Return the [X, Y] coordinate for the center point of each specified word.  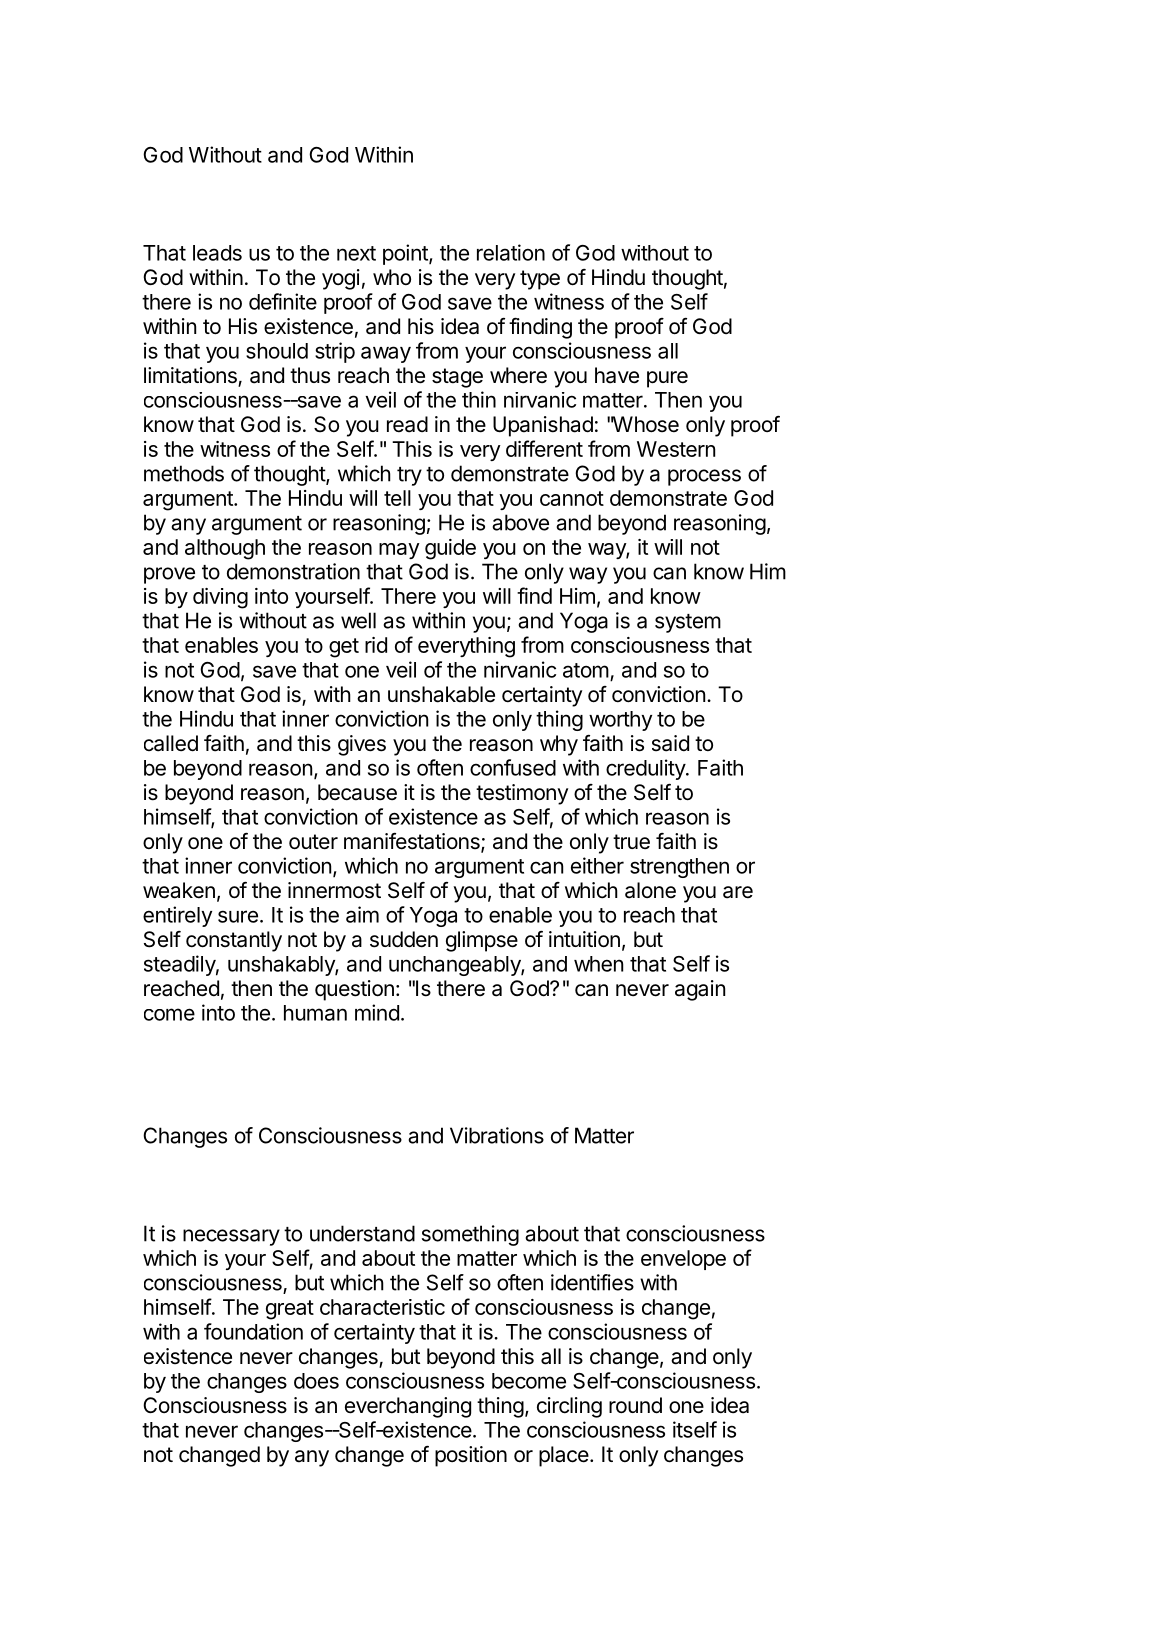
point [406, 254]
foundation [253, 1331]
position [471, 1456]
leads [217, 253]
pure [667, 379]
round [635, 1405]
